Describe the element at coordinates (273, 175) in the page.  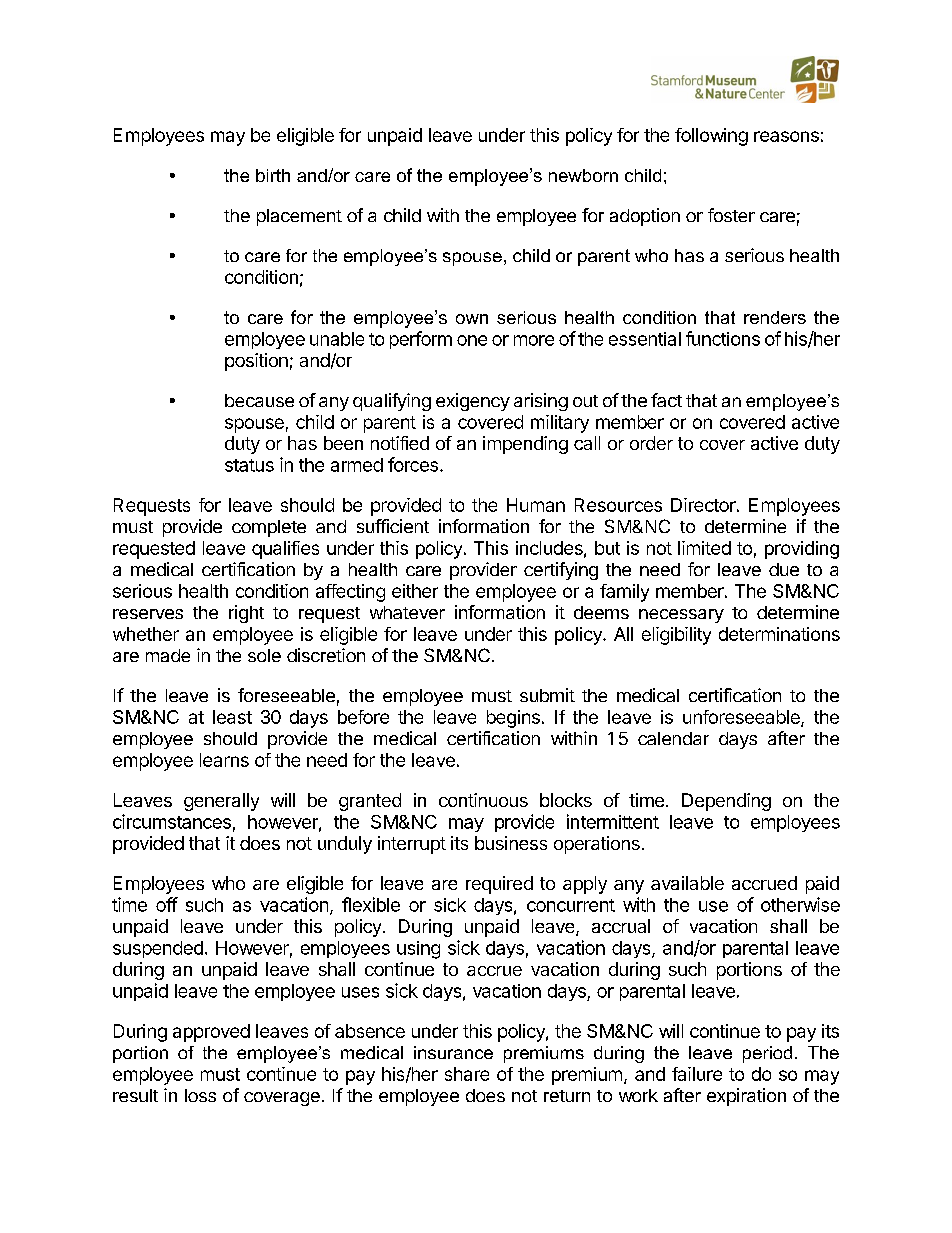
I see `birth` at that location.
